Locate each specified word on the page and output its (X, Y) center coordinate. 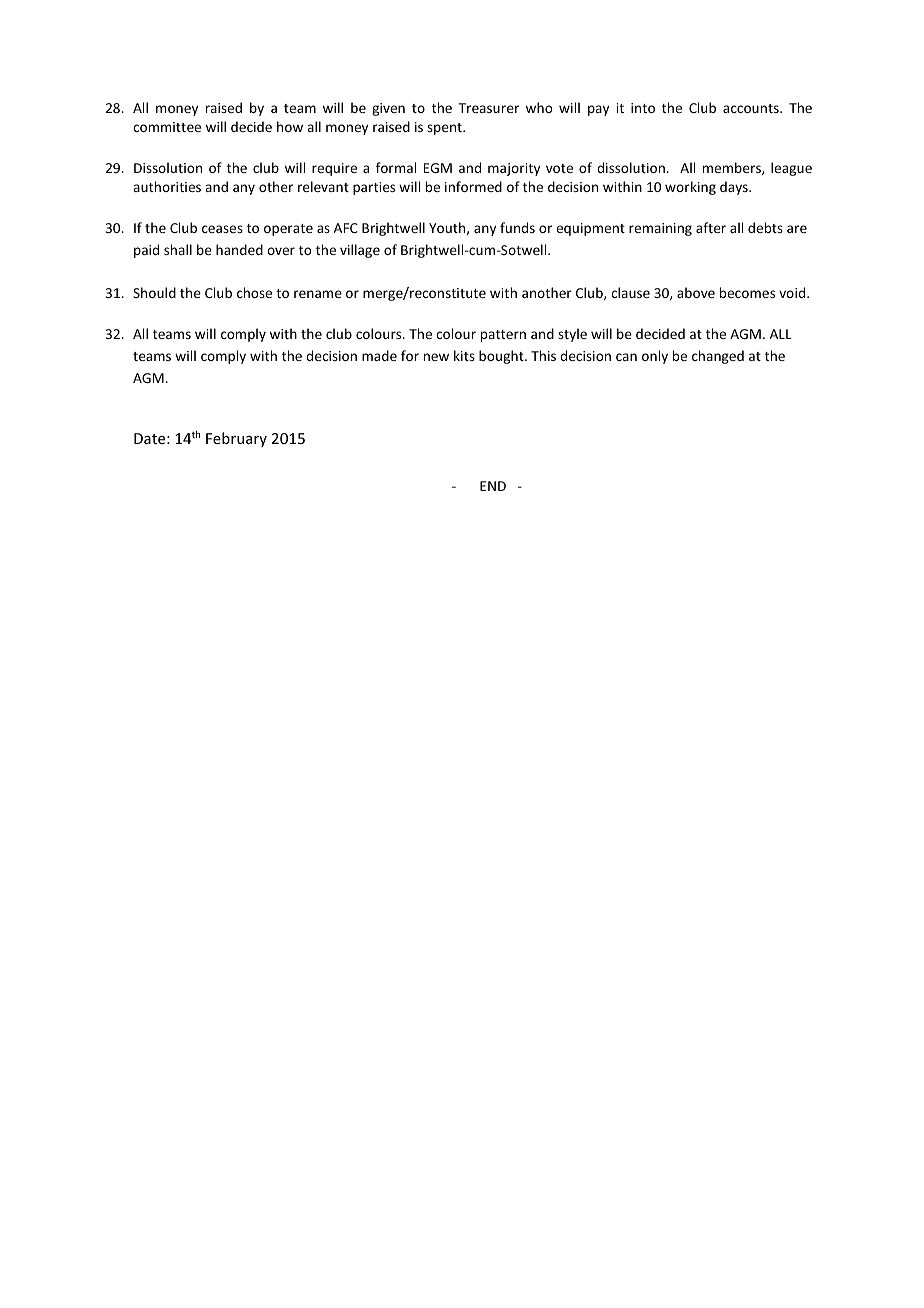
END (493, 486)
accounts (752, 108)
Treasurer (489, 108)
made (379, 355)
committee (167, 127)
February (236, 439)
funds (517, 227)
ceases (222, 229)
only (655, 357)
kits (464, 355)
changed (718, 357)
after (711, 227)
